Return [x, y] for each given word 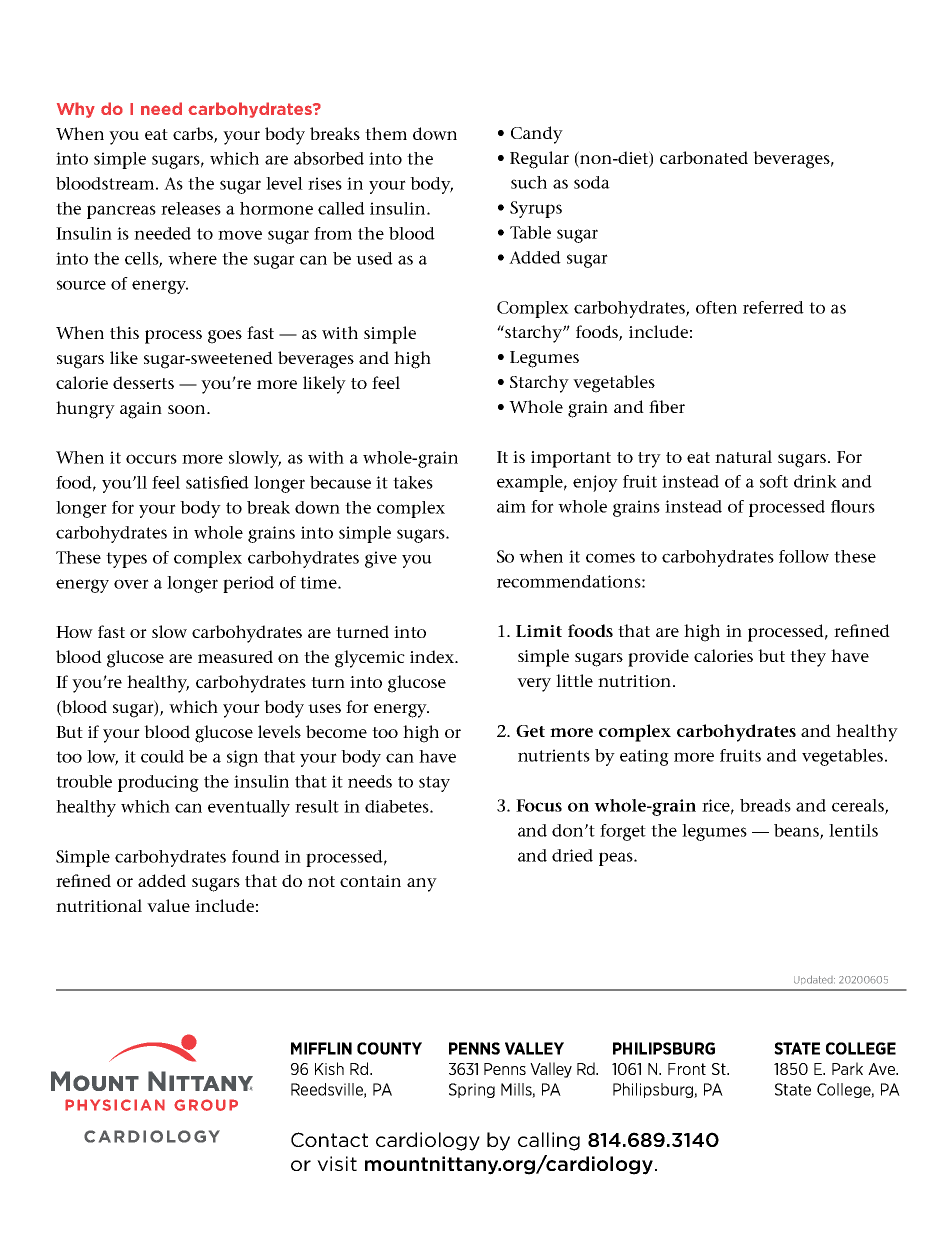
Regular [539, 160]
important [571, 459]
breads [765, 805]
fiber [667, 406]
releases [191, 208]
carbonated [704, 157]
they [808, 658]
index [433, 656]
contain [370, 881]
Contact [329, 1139]
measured [235, 656]
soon [188, 409]
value [168, 905]
